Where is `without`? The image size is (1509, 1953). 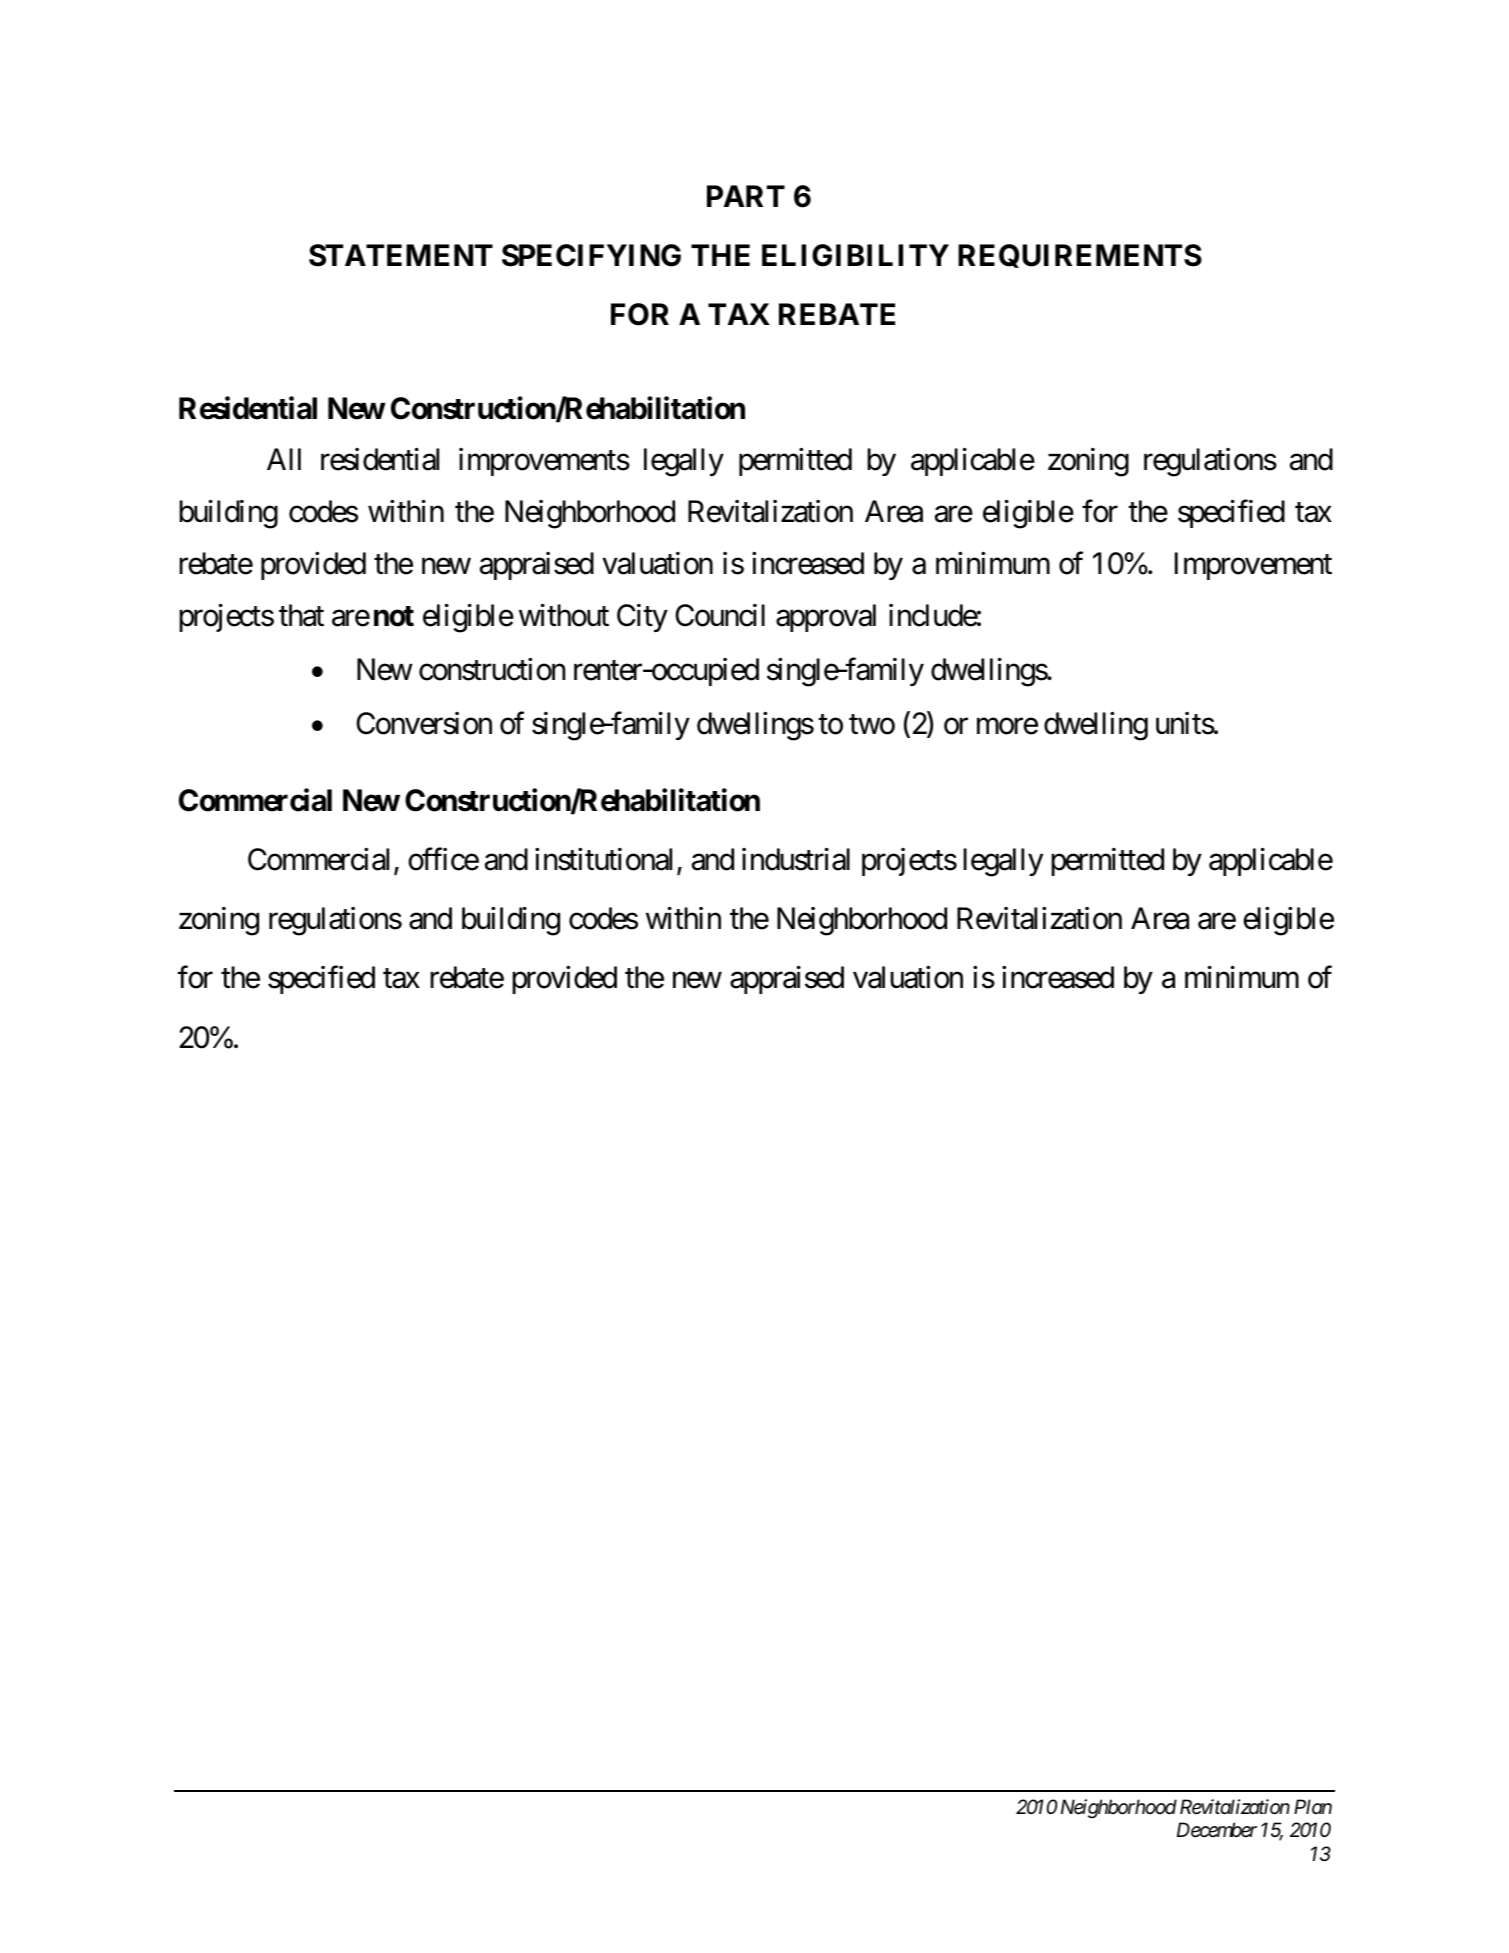 without is located at coordinates (564, 615).
